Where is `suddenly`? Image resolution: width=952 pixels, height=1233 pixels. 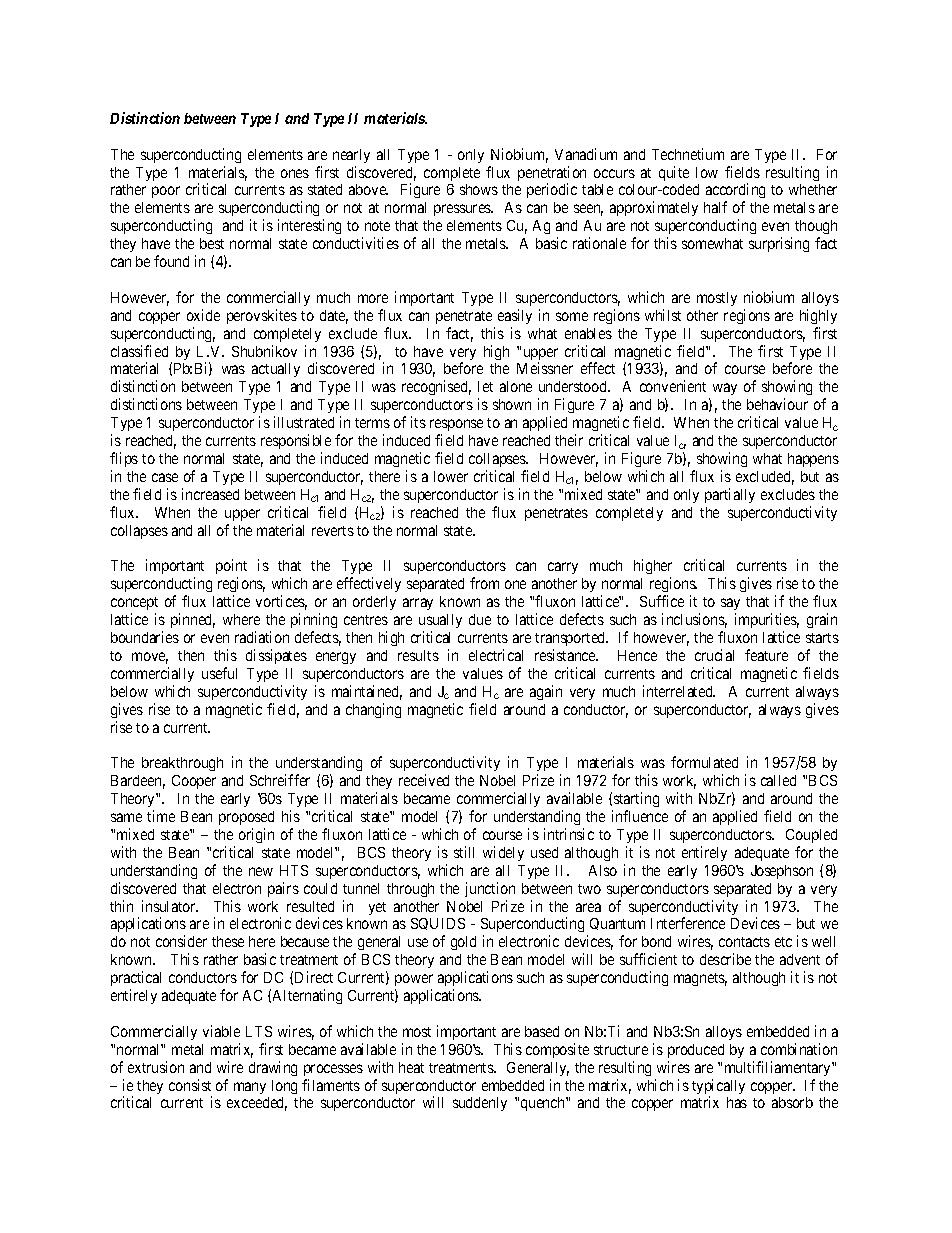 suddenly is located at coordinates (480, 1104).
